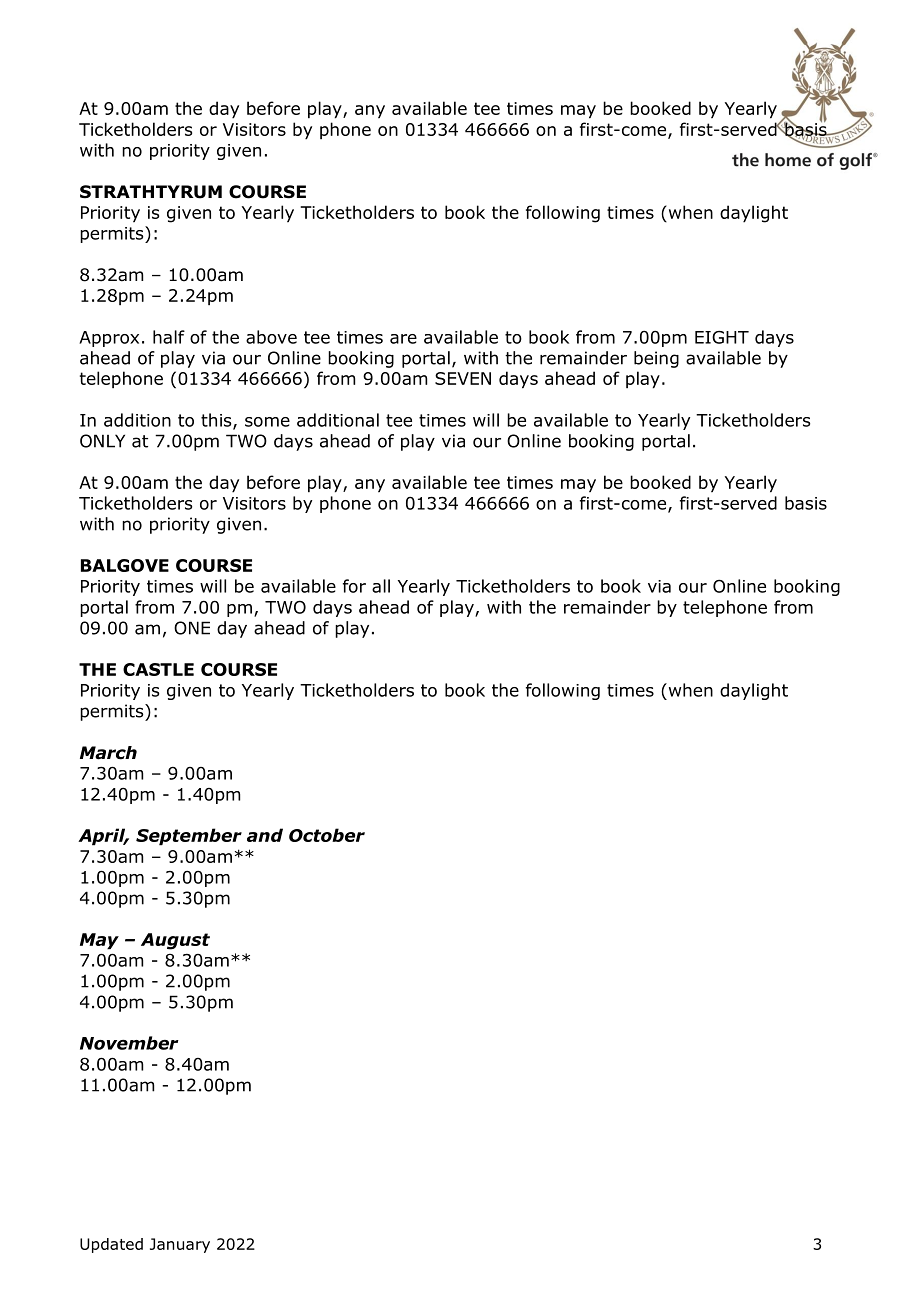 This screenshot has height=1308, width=924. I want to click on half, so click(169, 337).
